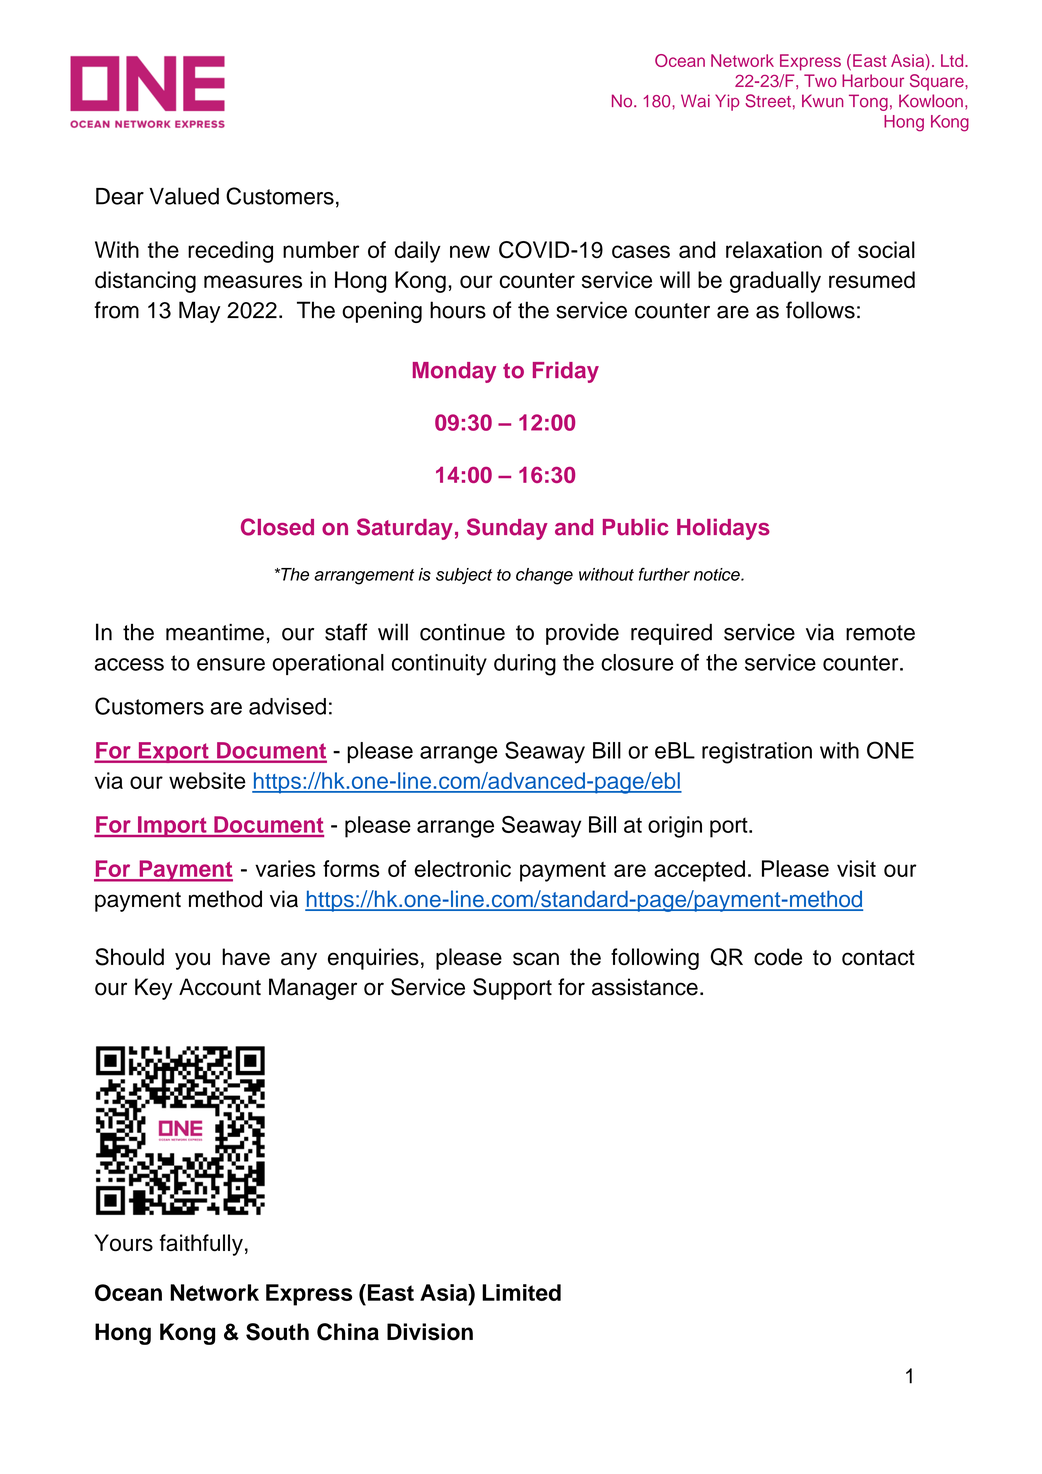  Describe the element at coordinates (184, 196) in the screenshot. I see `Valued` at that location.
